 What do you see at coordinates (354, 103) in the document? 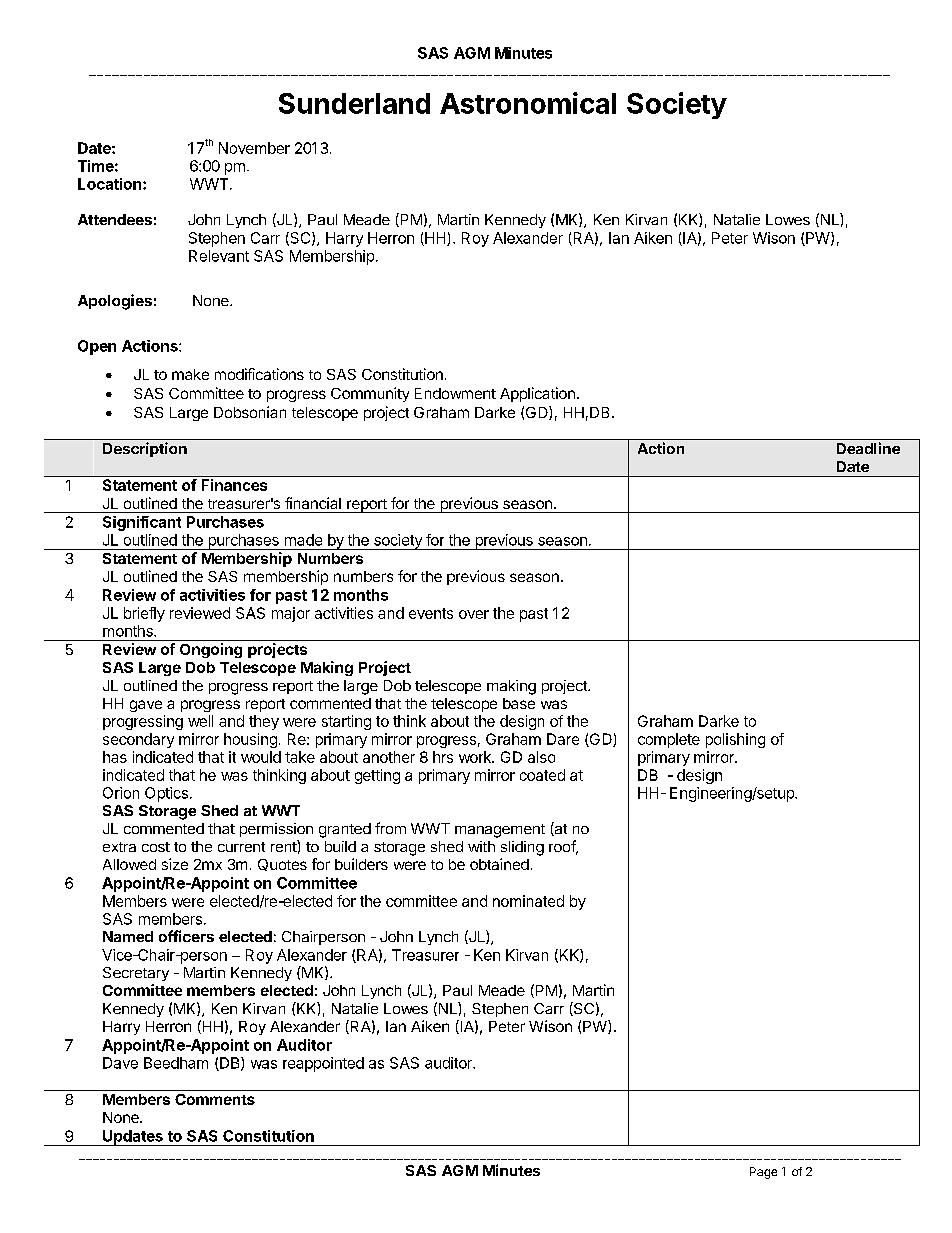
I see `Sunderland` at bounding box center [354, 103].
